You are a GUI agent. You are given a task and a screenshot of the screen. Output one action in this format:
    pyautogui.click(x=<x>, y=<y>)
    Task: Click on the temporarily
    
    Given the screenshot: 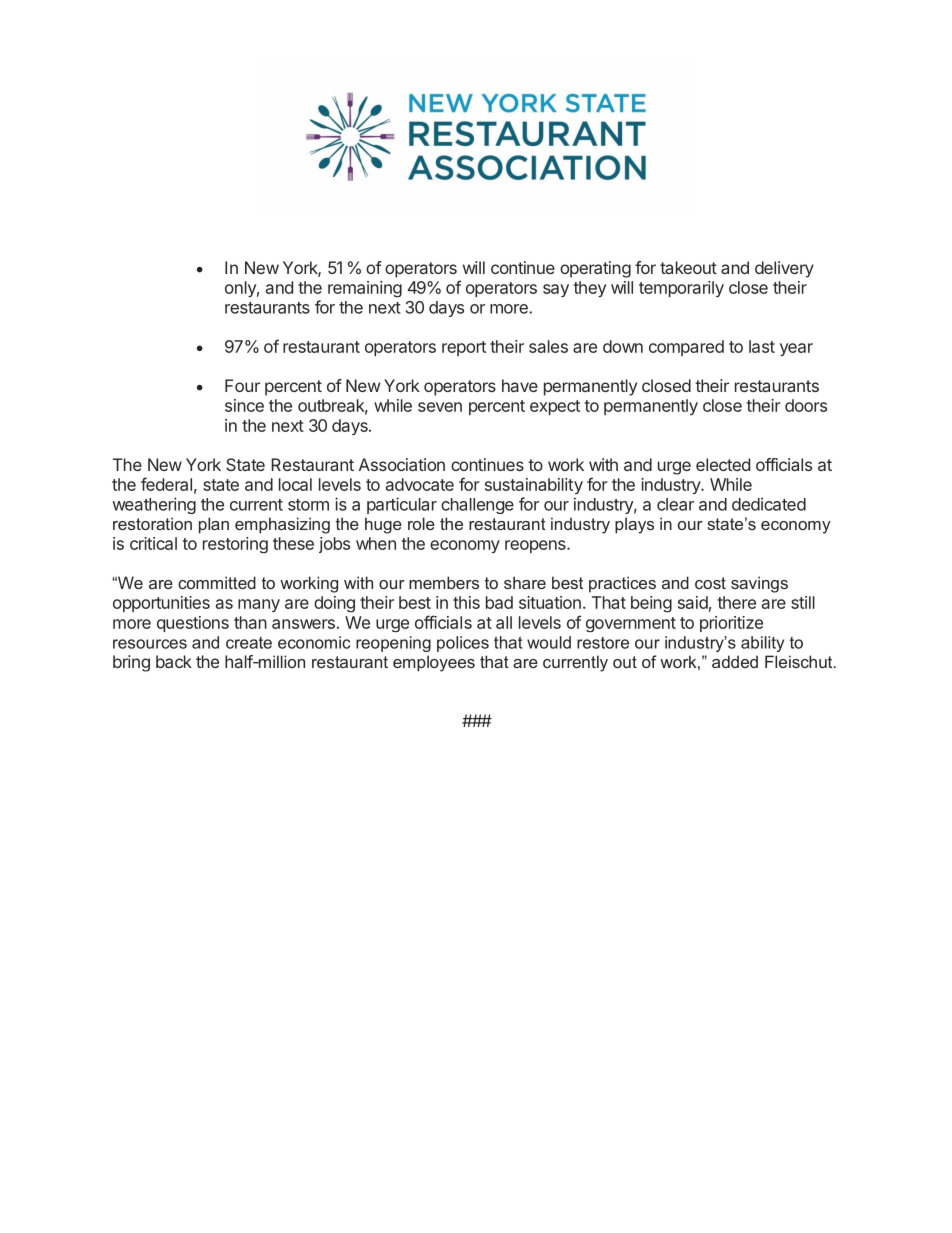 What is the action you would take?
    pyautogui.click(x=681, y=289)
